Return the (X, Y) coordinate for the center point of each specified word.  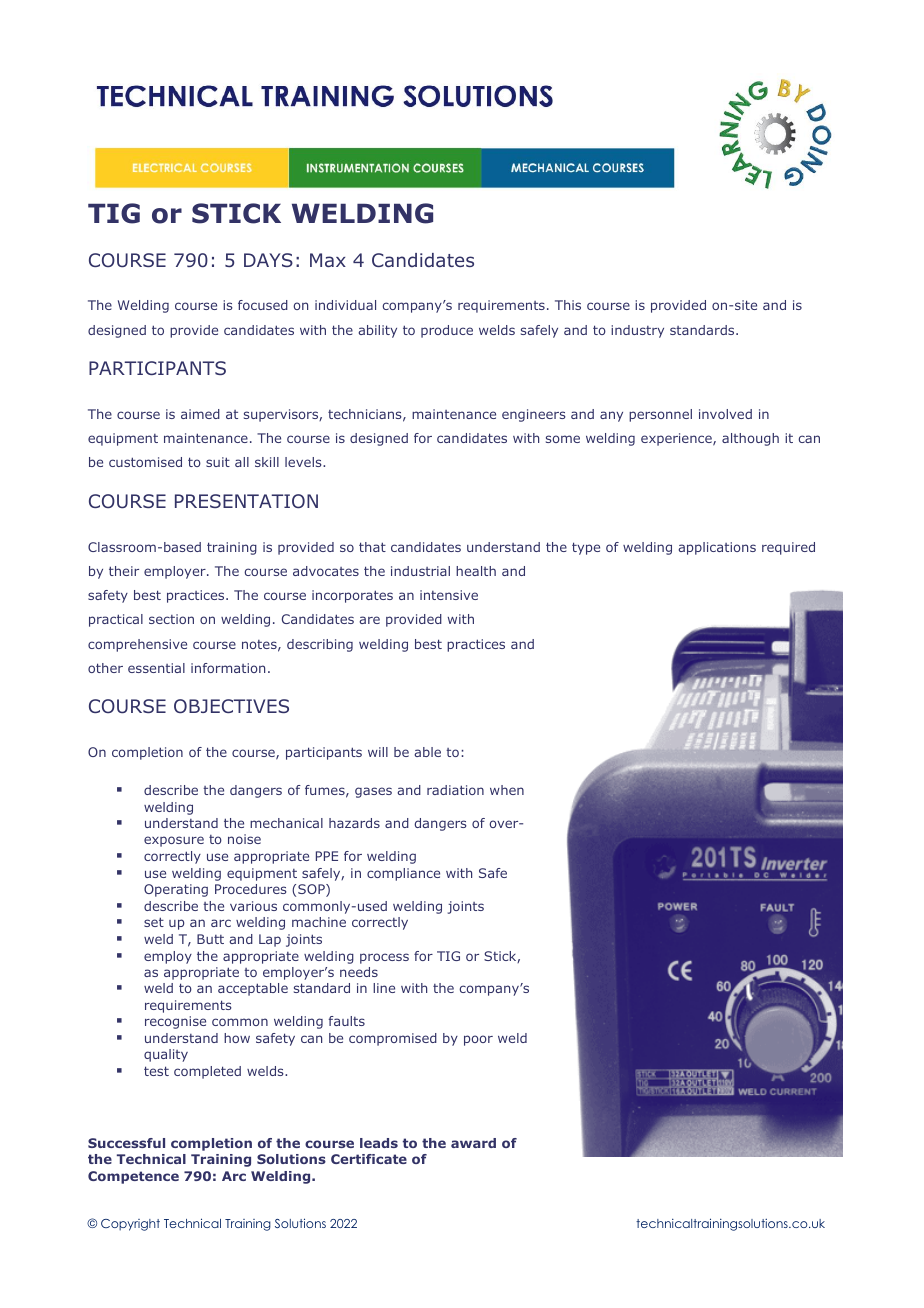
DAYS (268, 260)
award (473, 1143)
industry (637, 331)
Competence (133, 1177)
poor (478, 1040)
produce (447, 331)
